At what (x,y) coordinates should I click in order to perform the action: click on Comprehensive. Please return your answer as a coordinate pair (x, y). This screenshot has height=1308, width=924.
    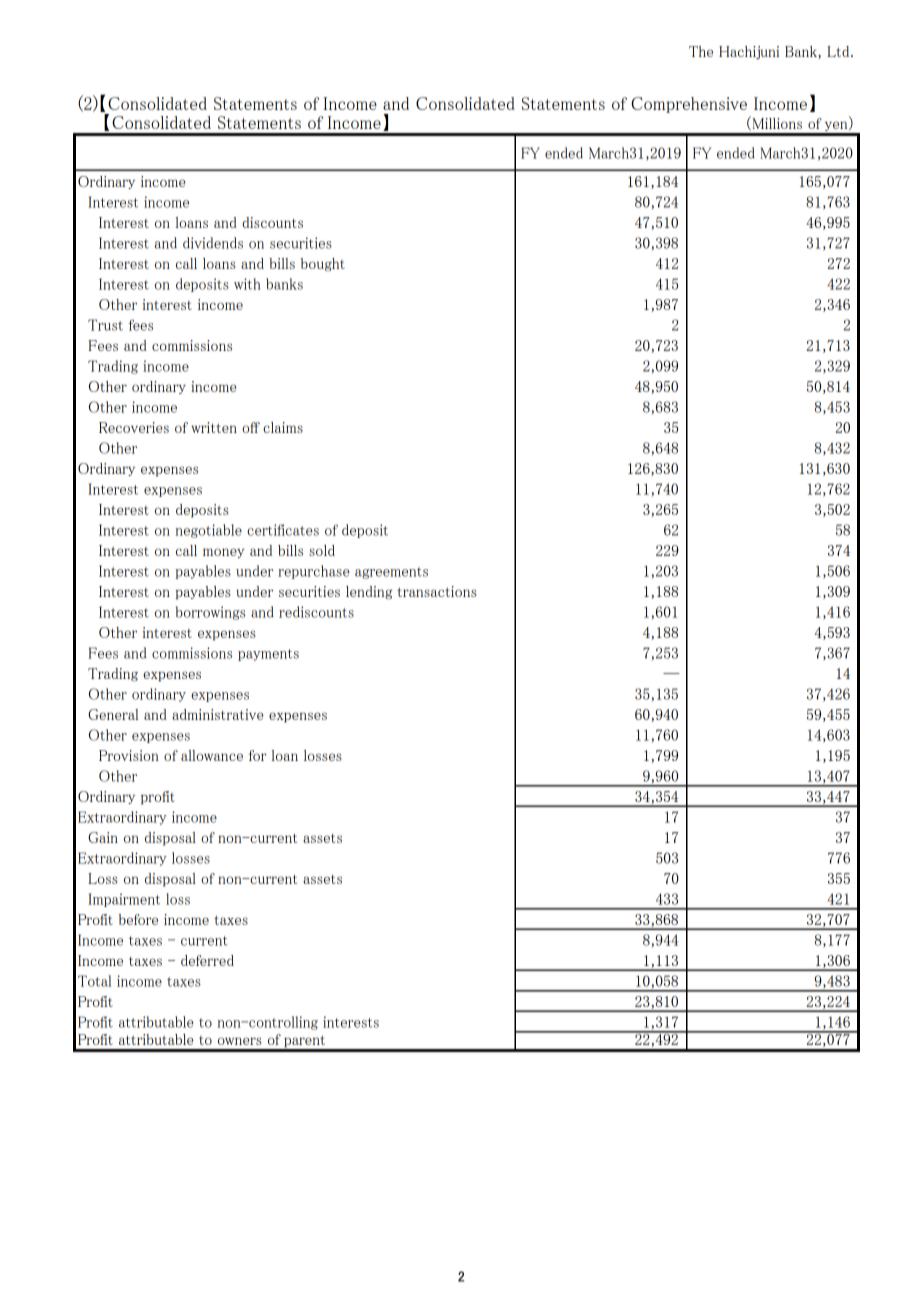
    Looking at the image, I should click on (689, 105).
